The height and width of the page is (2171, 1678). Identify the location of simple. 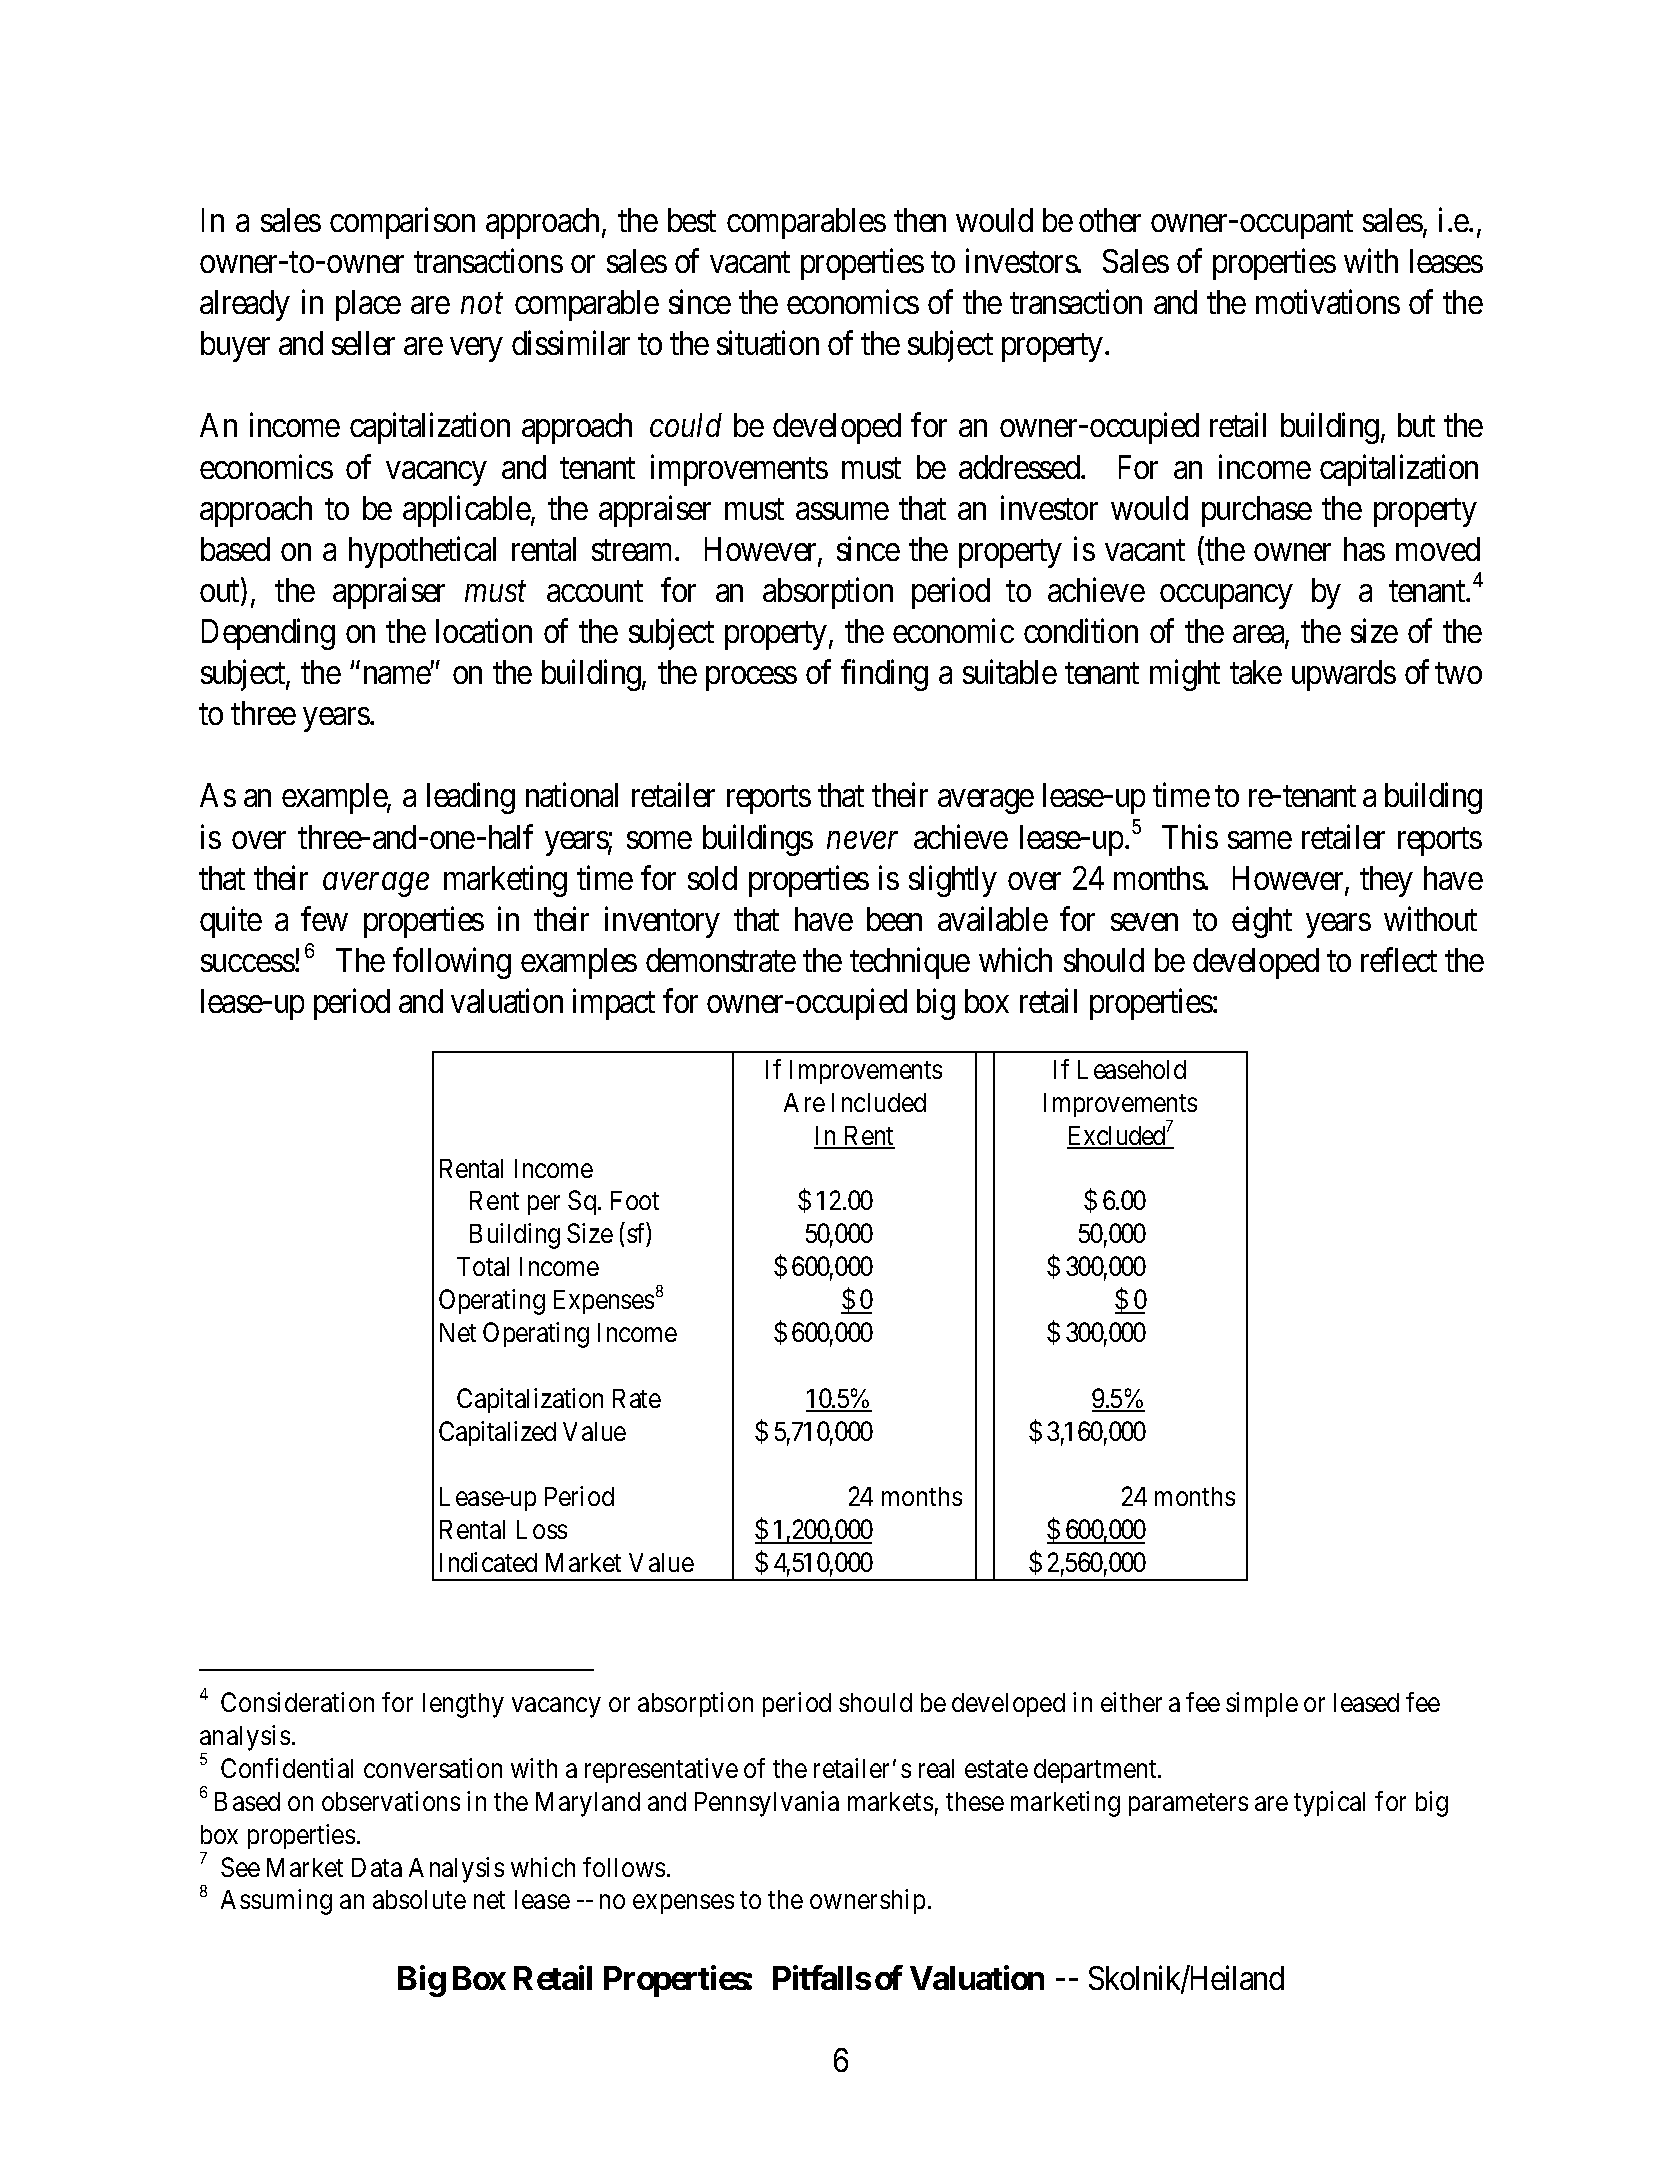
(1262, 1704).
